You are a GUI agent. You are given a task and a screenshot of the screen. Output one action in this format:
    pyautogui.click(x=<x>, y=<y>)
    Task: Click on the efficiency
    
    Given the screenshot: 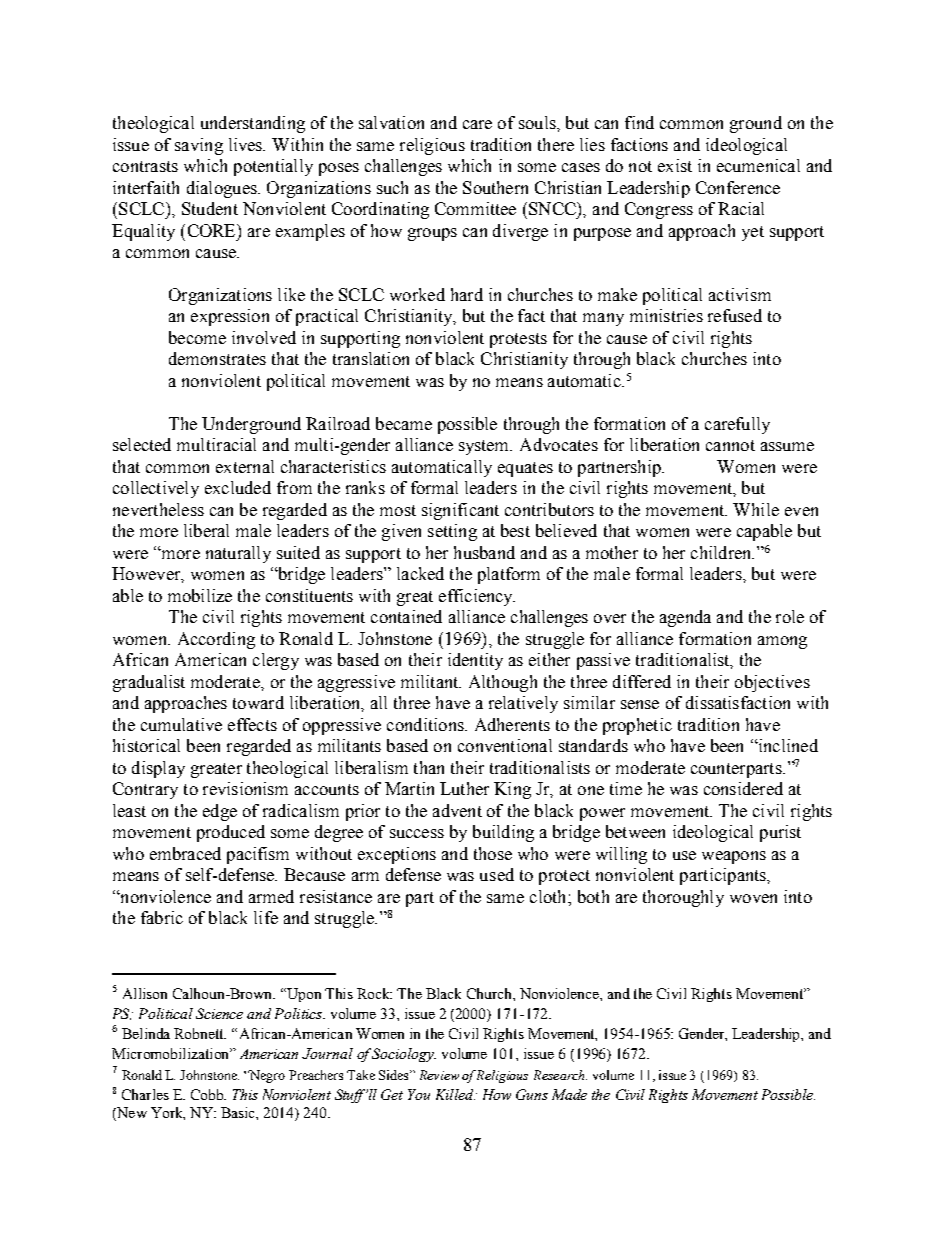 What is the action you would take?
    pyautogui.click(x=477, y=597)
